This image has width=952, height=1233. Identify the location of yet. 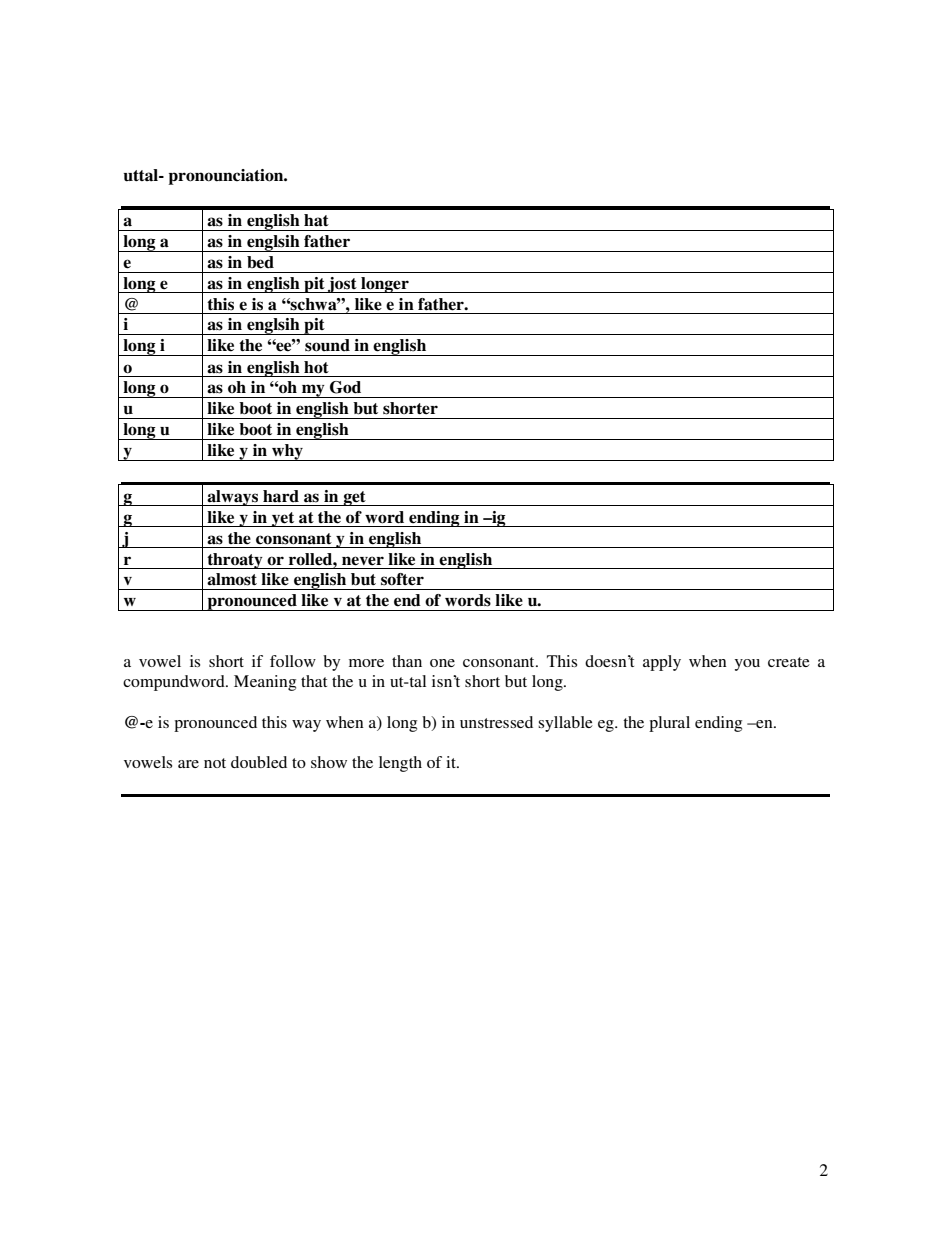
(283, 519).
